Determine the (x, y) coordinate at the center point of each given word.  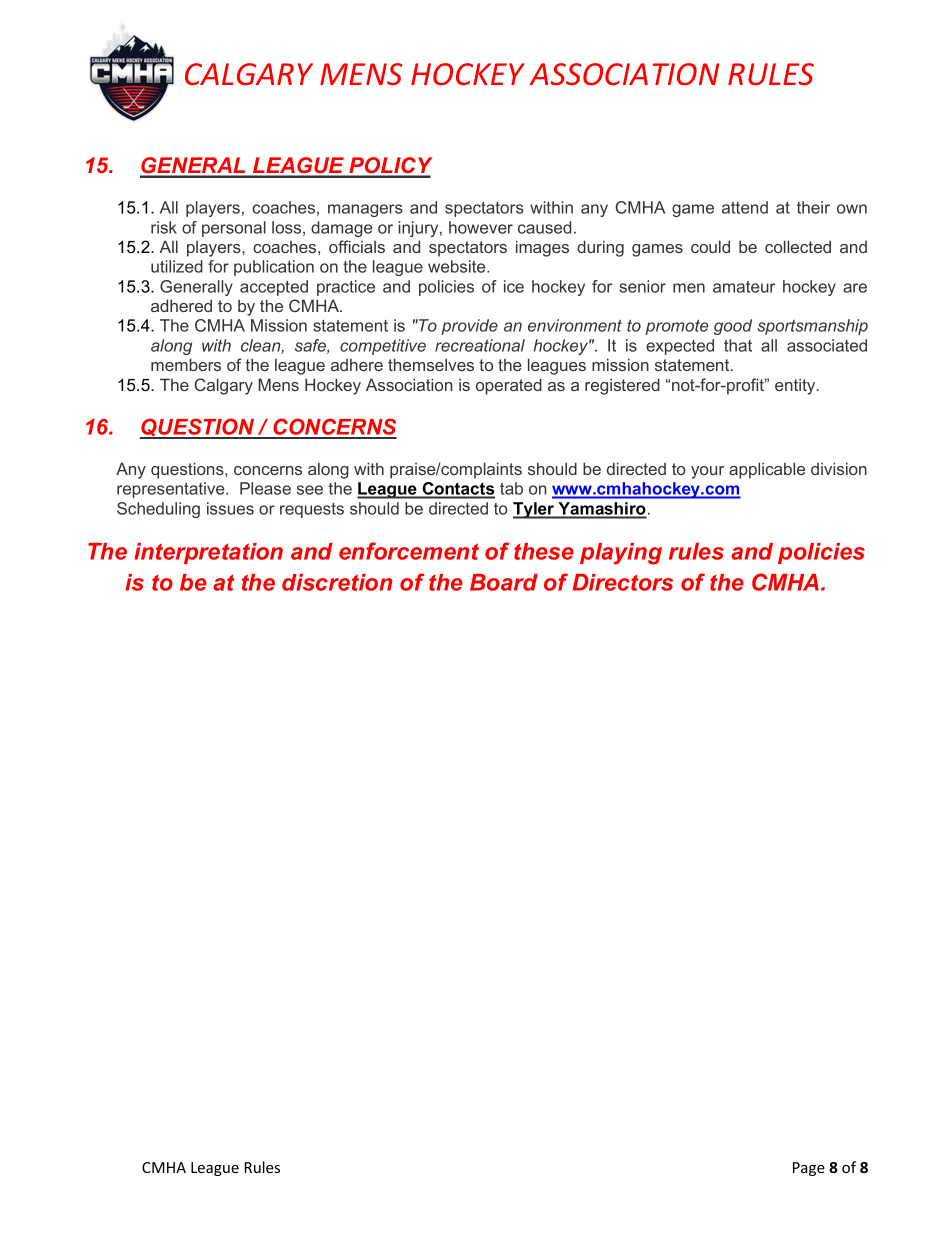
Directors (623, 582)
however (481, 227)
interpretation (208, 553)
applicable (767, 470)
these (544, 551)
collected (798, 246)
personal (234, 229)
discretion (337, 582)
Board (504, 582)
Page (809, 1169)
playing (621, 554)
